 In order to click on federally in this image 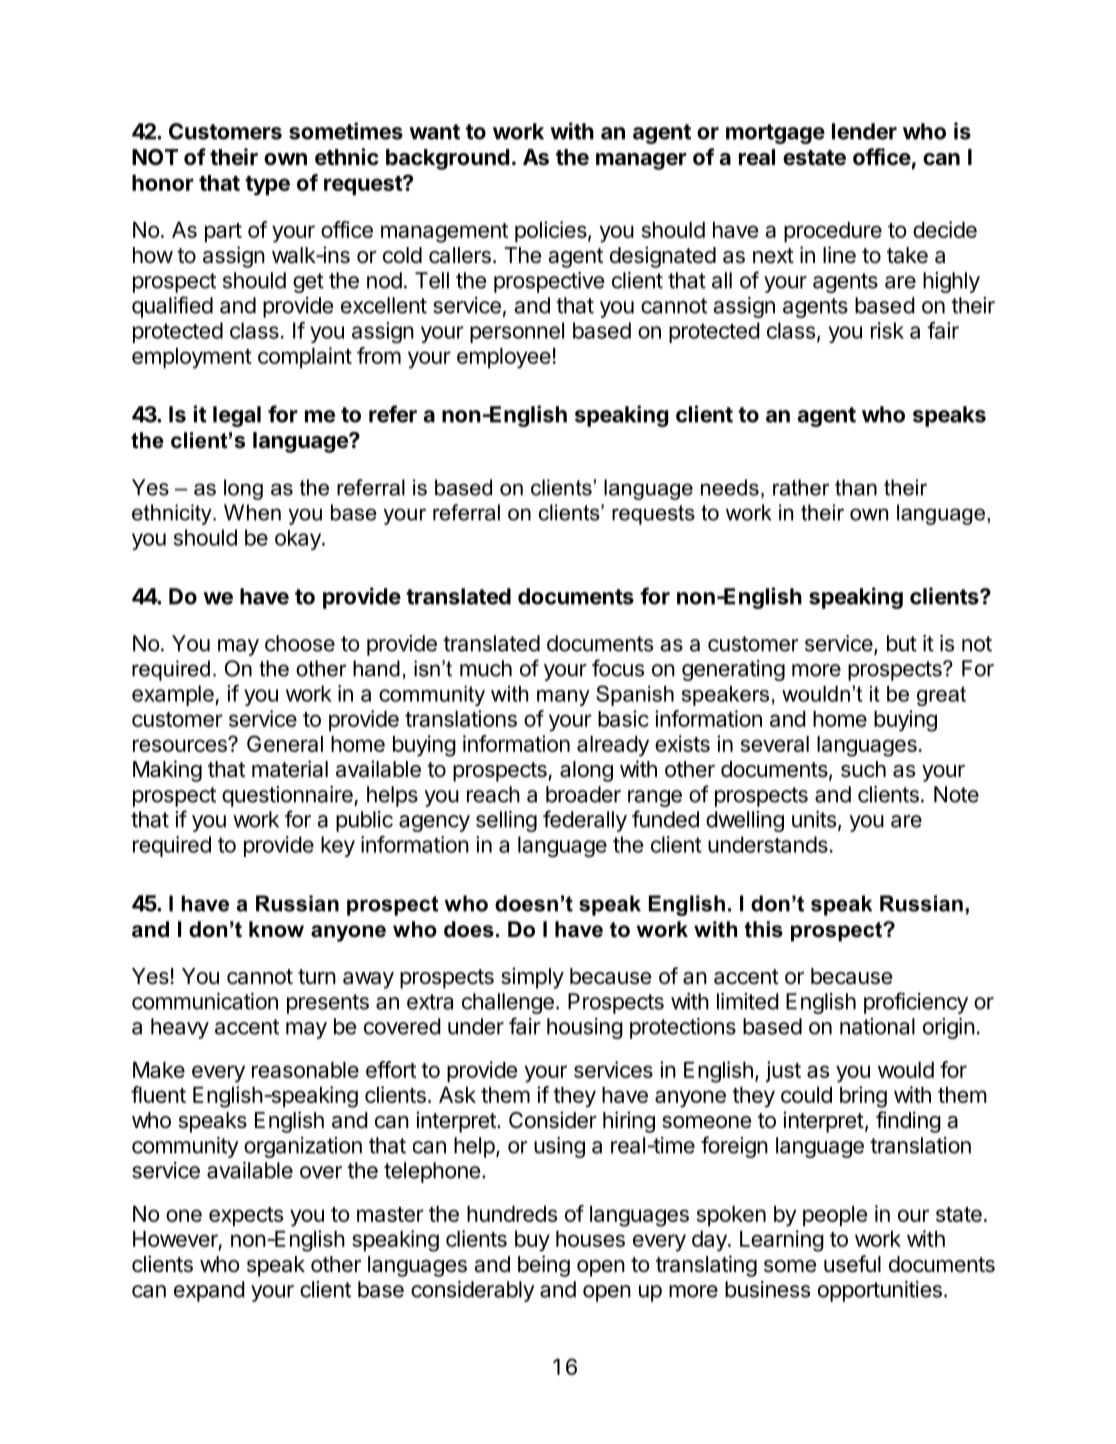, I will do `click(585, 821)`.
